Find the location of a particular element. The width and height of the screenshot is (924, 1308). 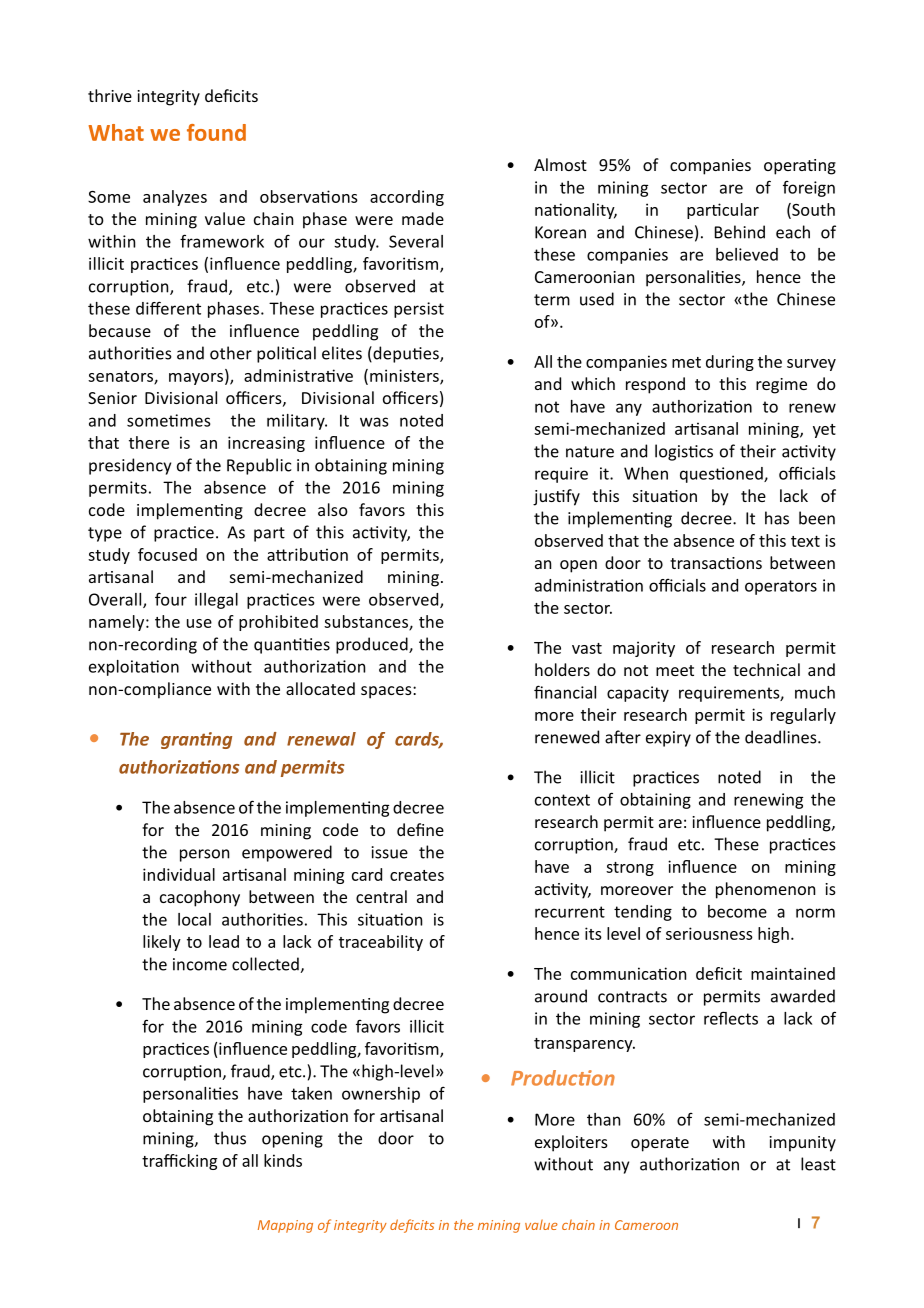

produced is located at coordinates (373, 645).
